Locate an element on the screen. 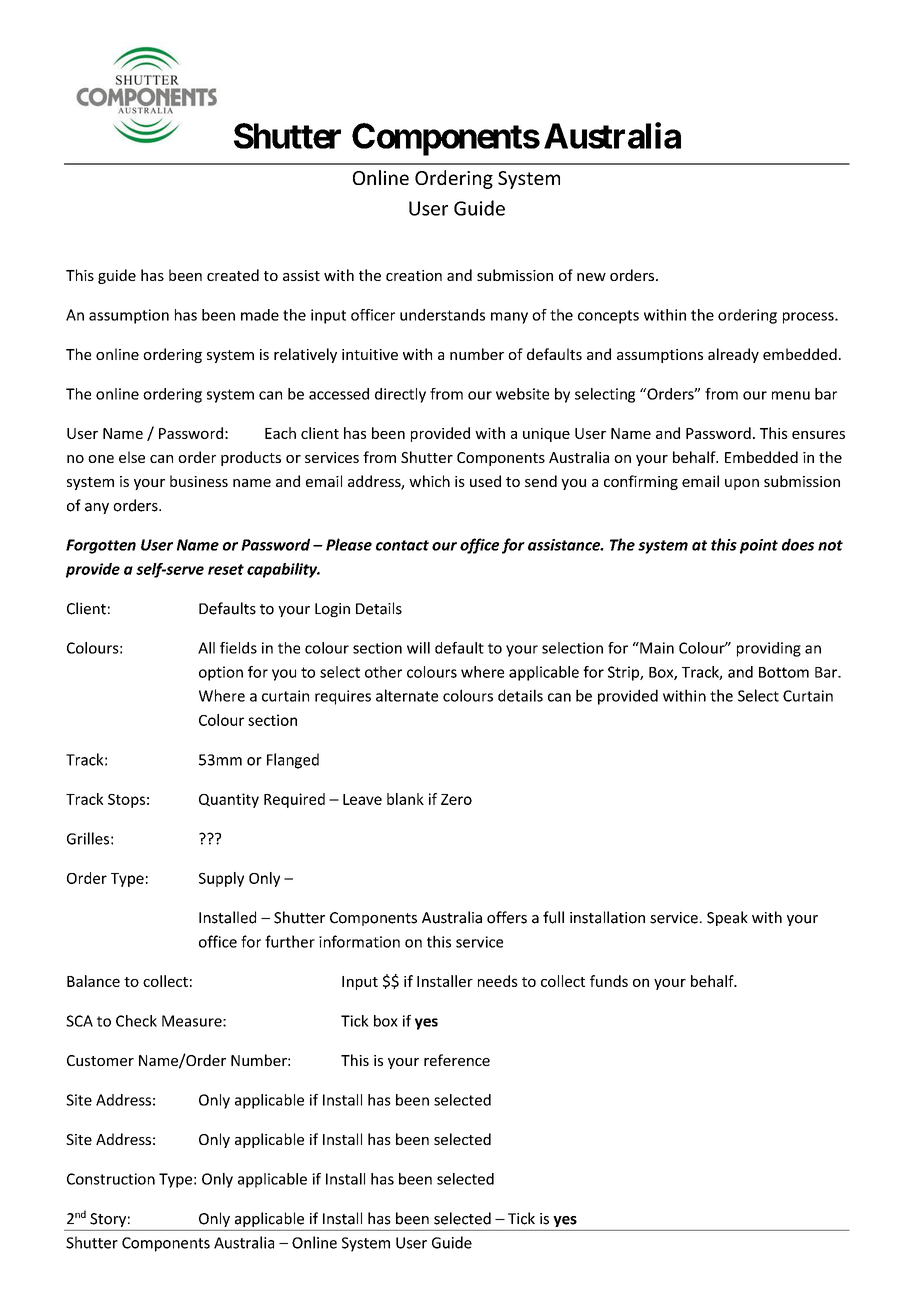  process is located at coordinates (809, 318).
